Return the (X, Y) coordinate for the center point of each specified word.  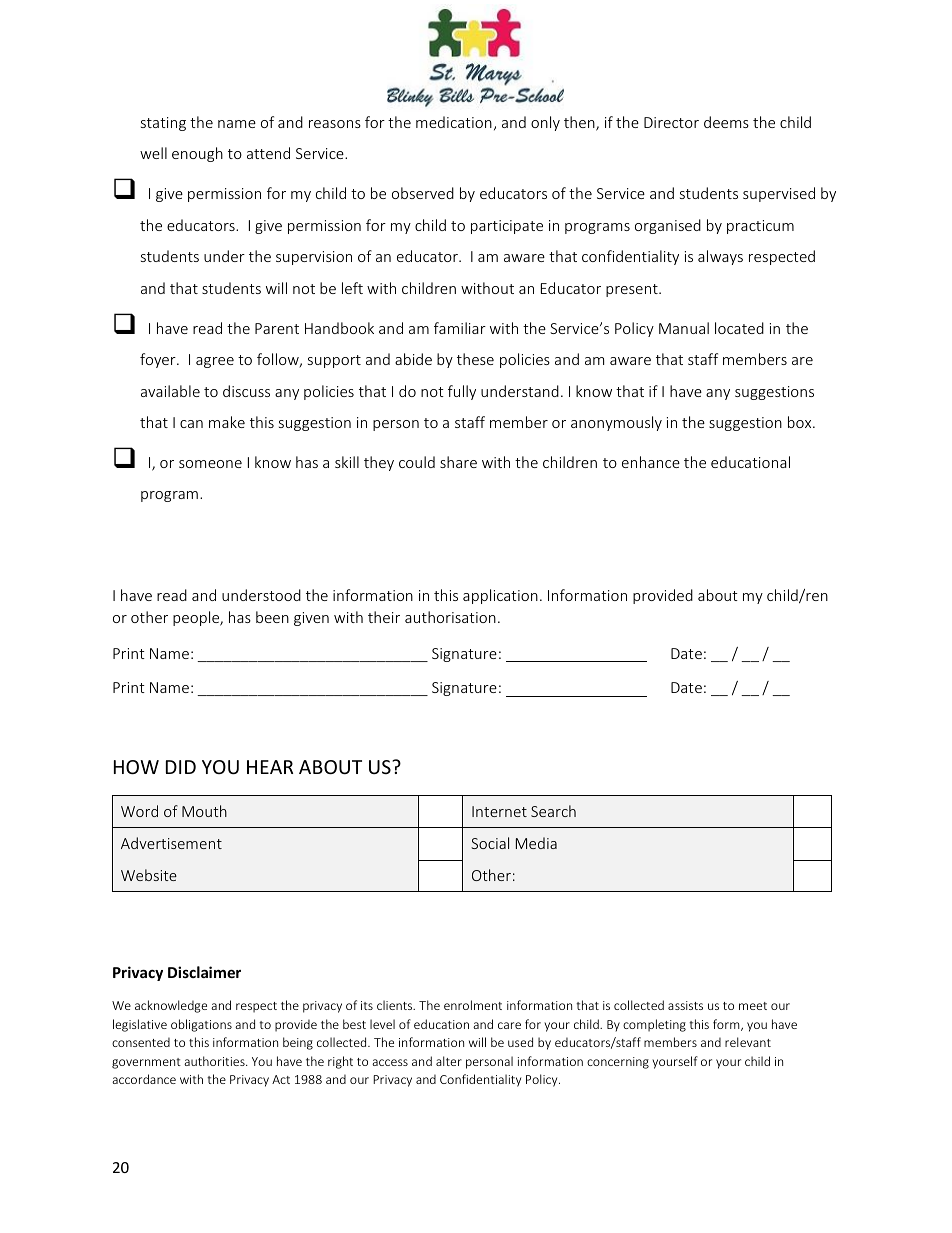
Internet (499, 811)
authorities (215, 1061)
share (458, 462)
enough (197, 154)
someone (210, 464)
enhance (651, 462)
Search (553, 811)
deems (726, 122)
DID (181, 767)
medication (454, 122)
